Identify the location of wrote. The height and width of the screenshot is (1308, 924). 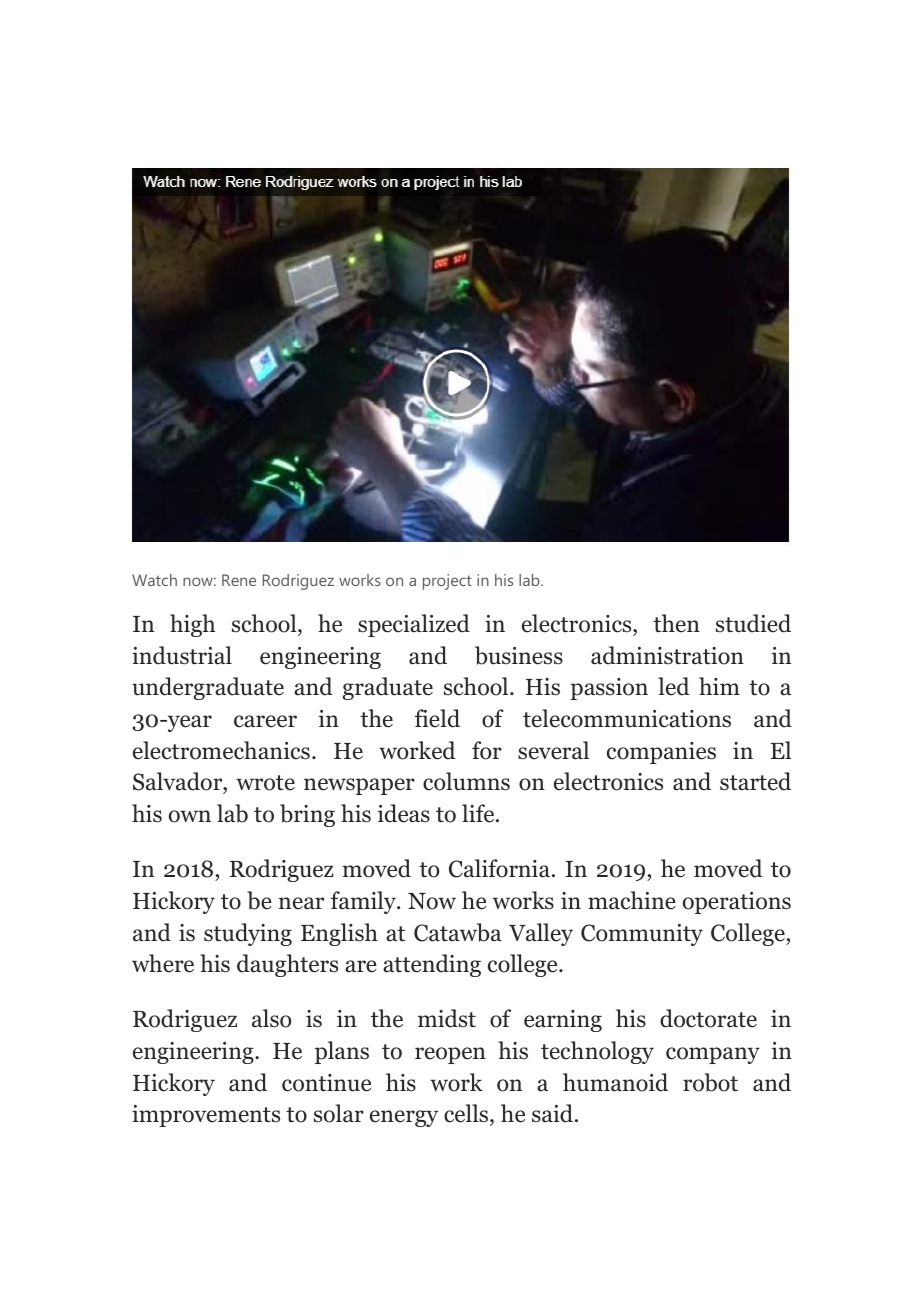
(265, 783).
